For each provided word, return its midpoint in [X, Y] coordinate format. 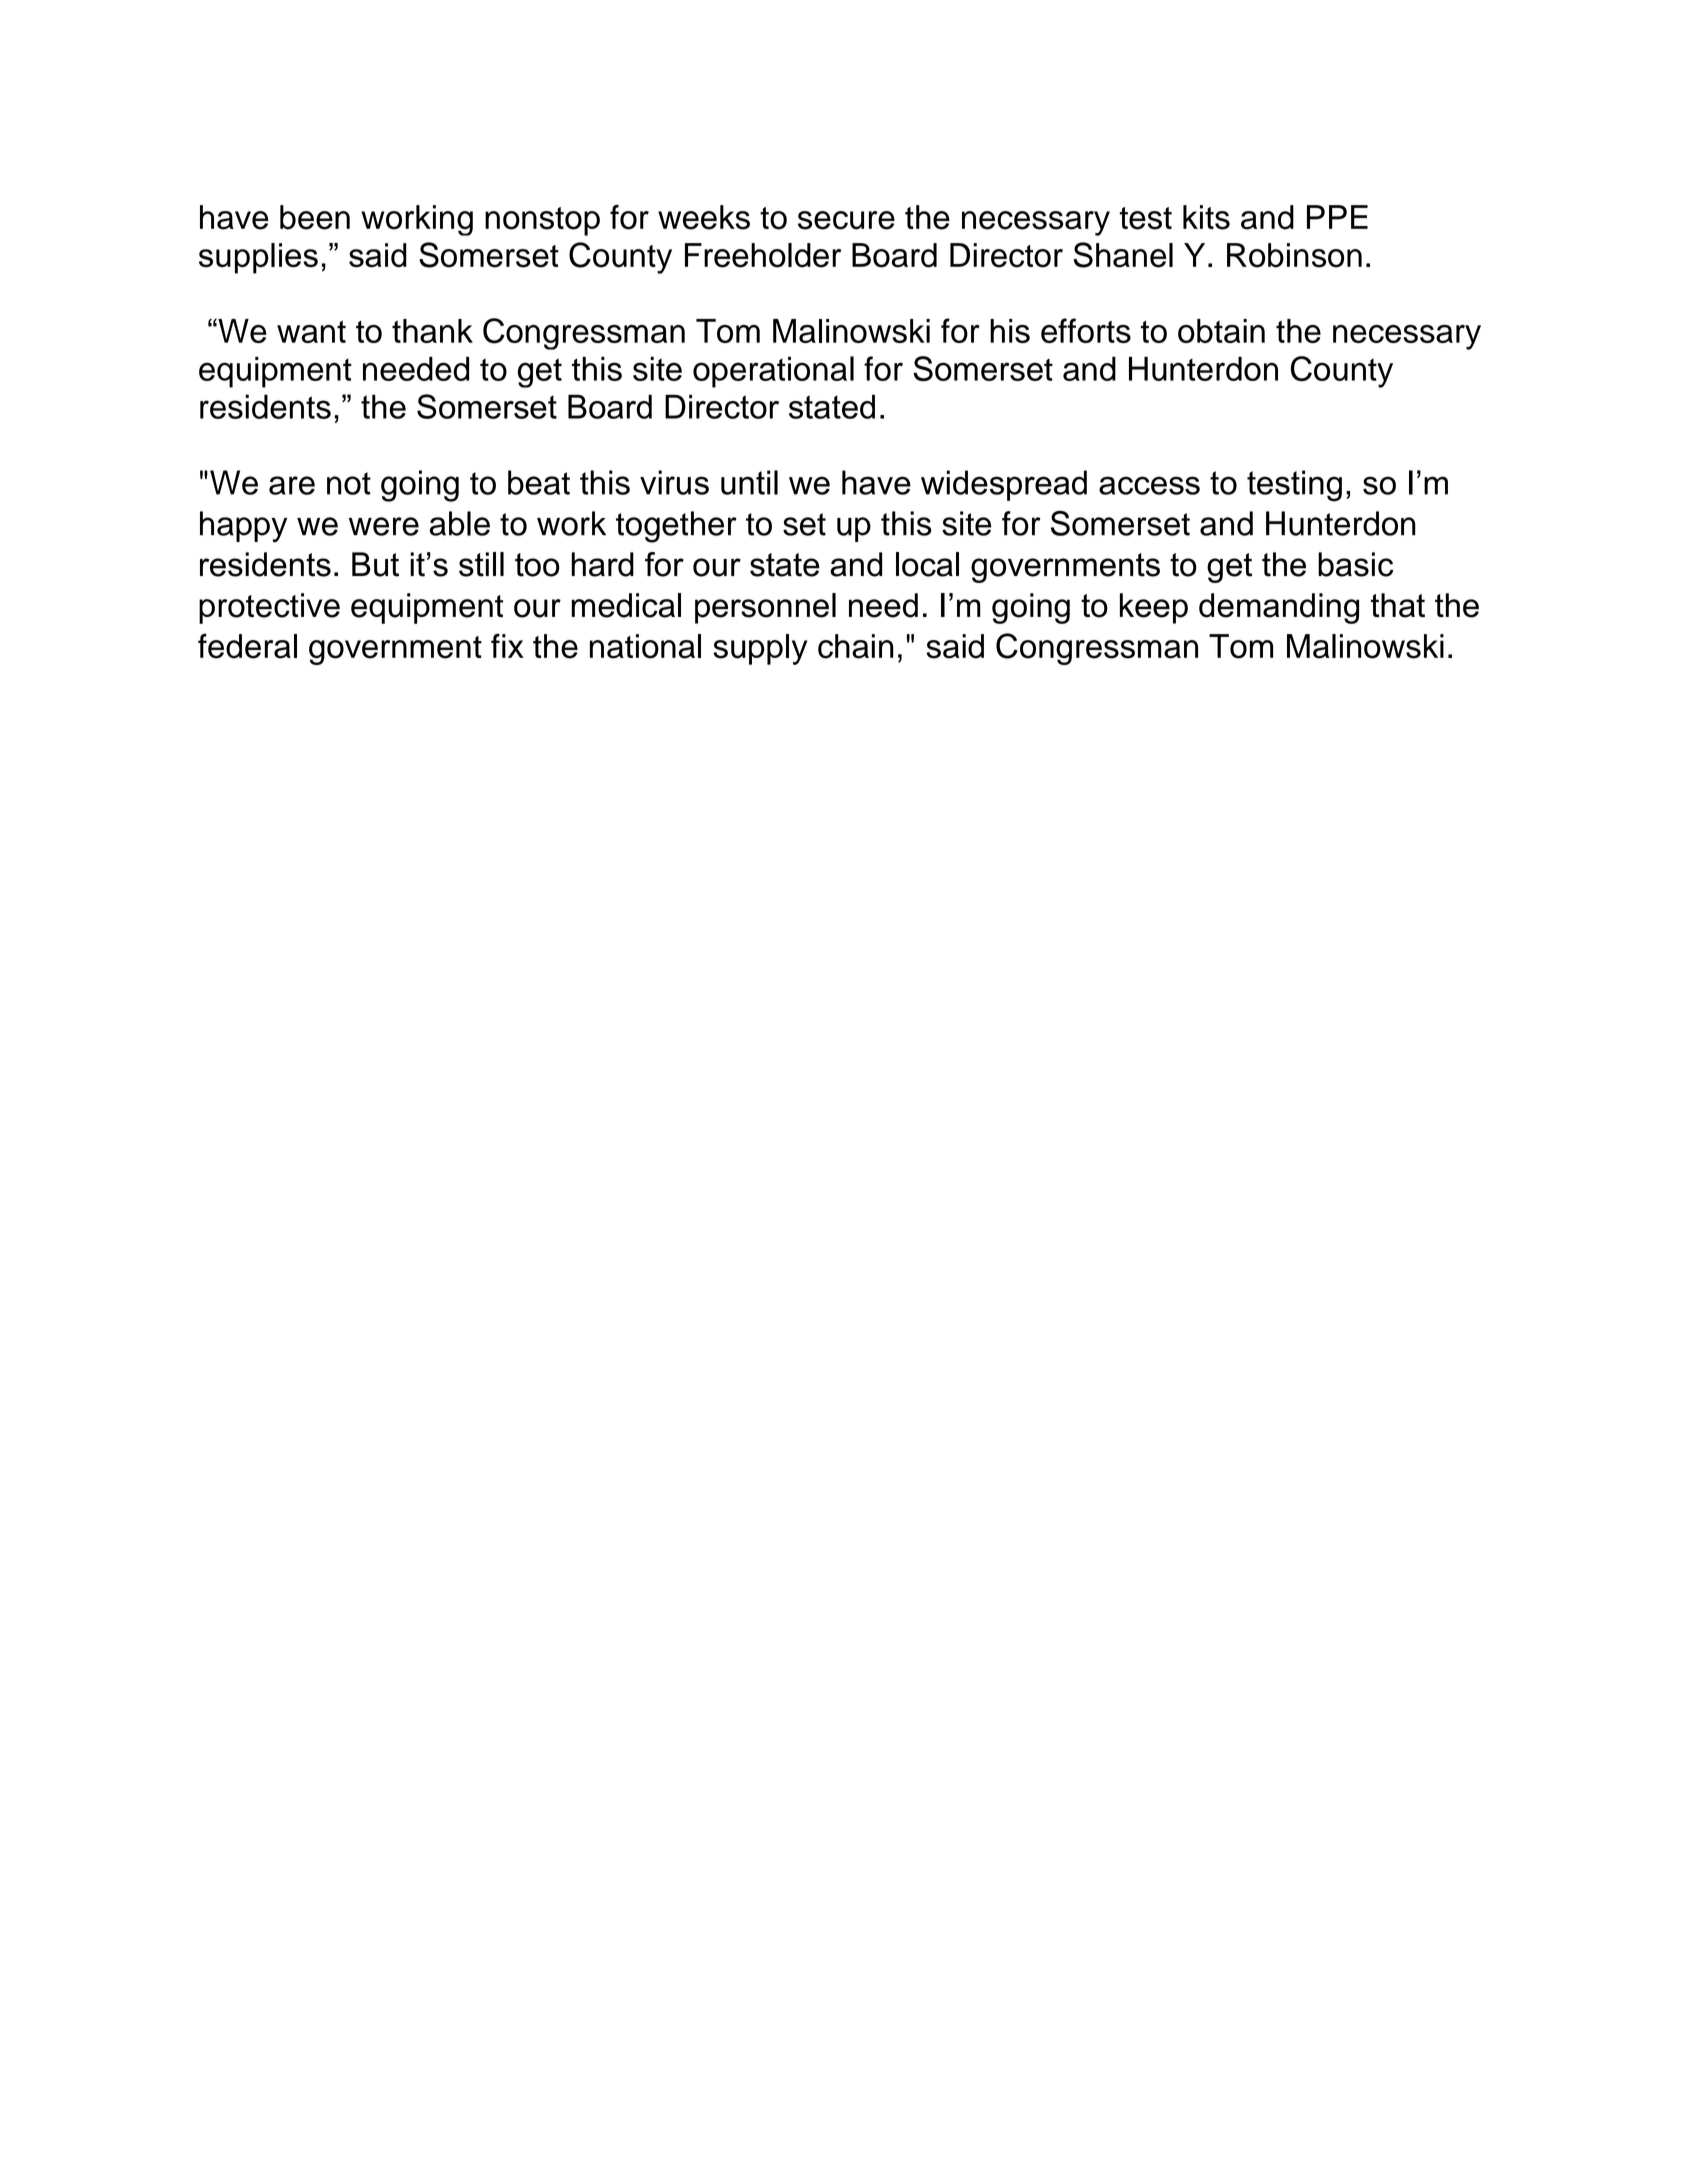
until [749, 482]
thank [432, 331]
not [349, 483]
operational [773, 372]
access [1149, 485]
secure [846, 220]
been [315, 217]
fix [507, 645]
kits [1206, 217]
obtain [1221, 331]
